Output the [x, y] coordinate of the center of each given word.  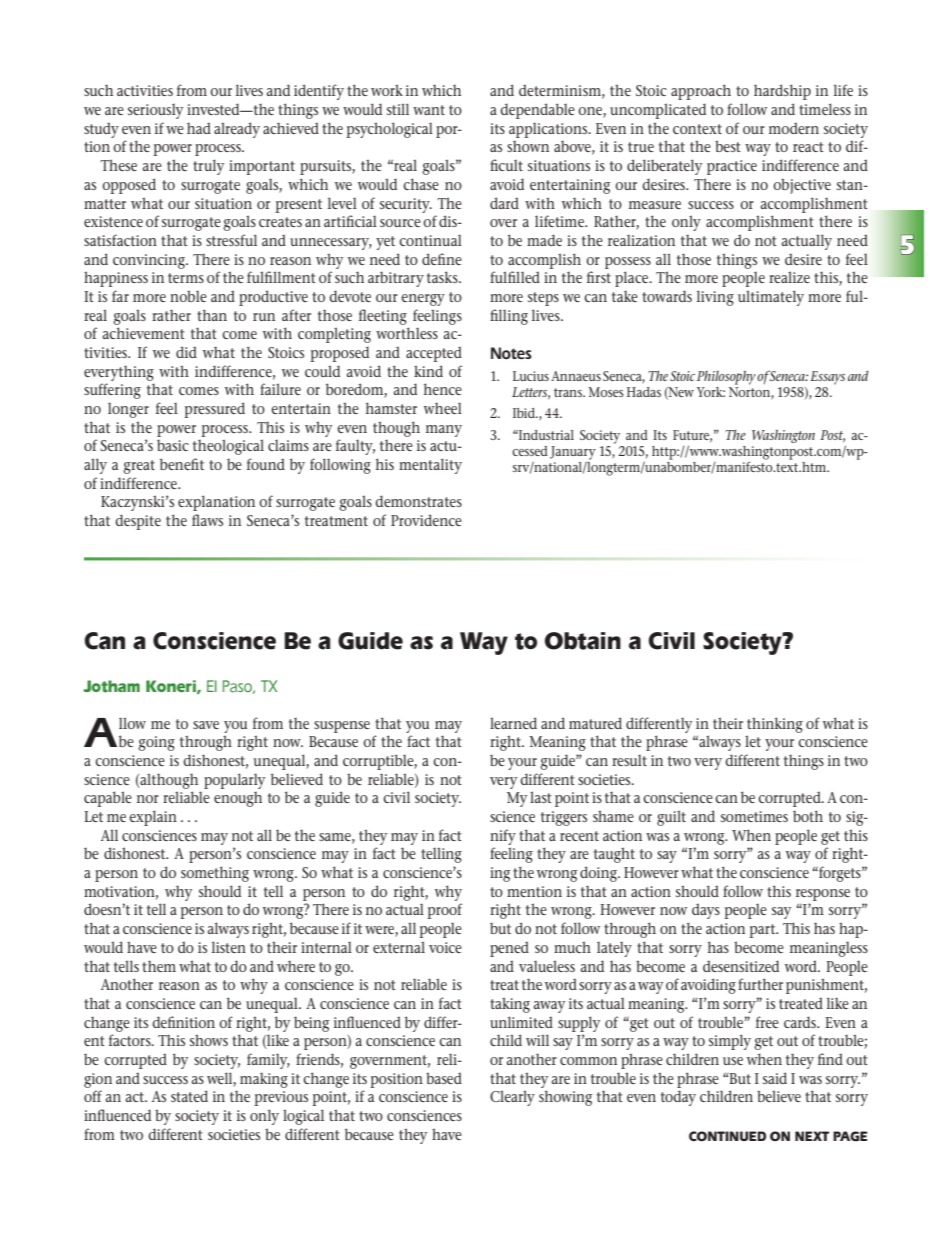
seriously [155, 111]
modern [794, 128]
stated [189, 1096]
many [444, 431]
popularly [234, 781]
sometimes [754, 816]
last [541, 797]
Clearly [512, 1098]
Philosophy [726, 378]
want [429, 110]
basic [173, 445]
